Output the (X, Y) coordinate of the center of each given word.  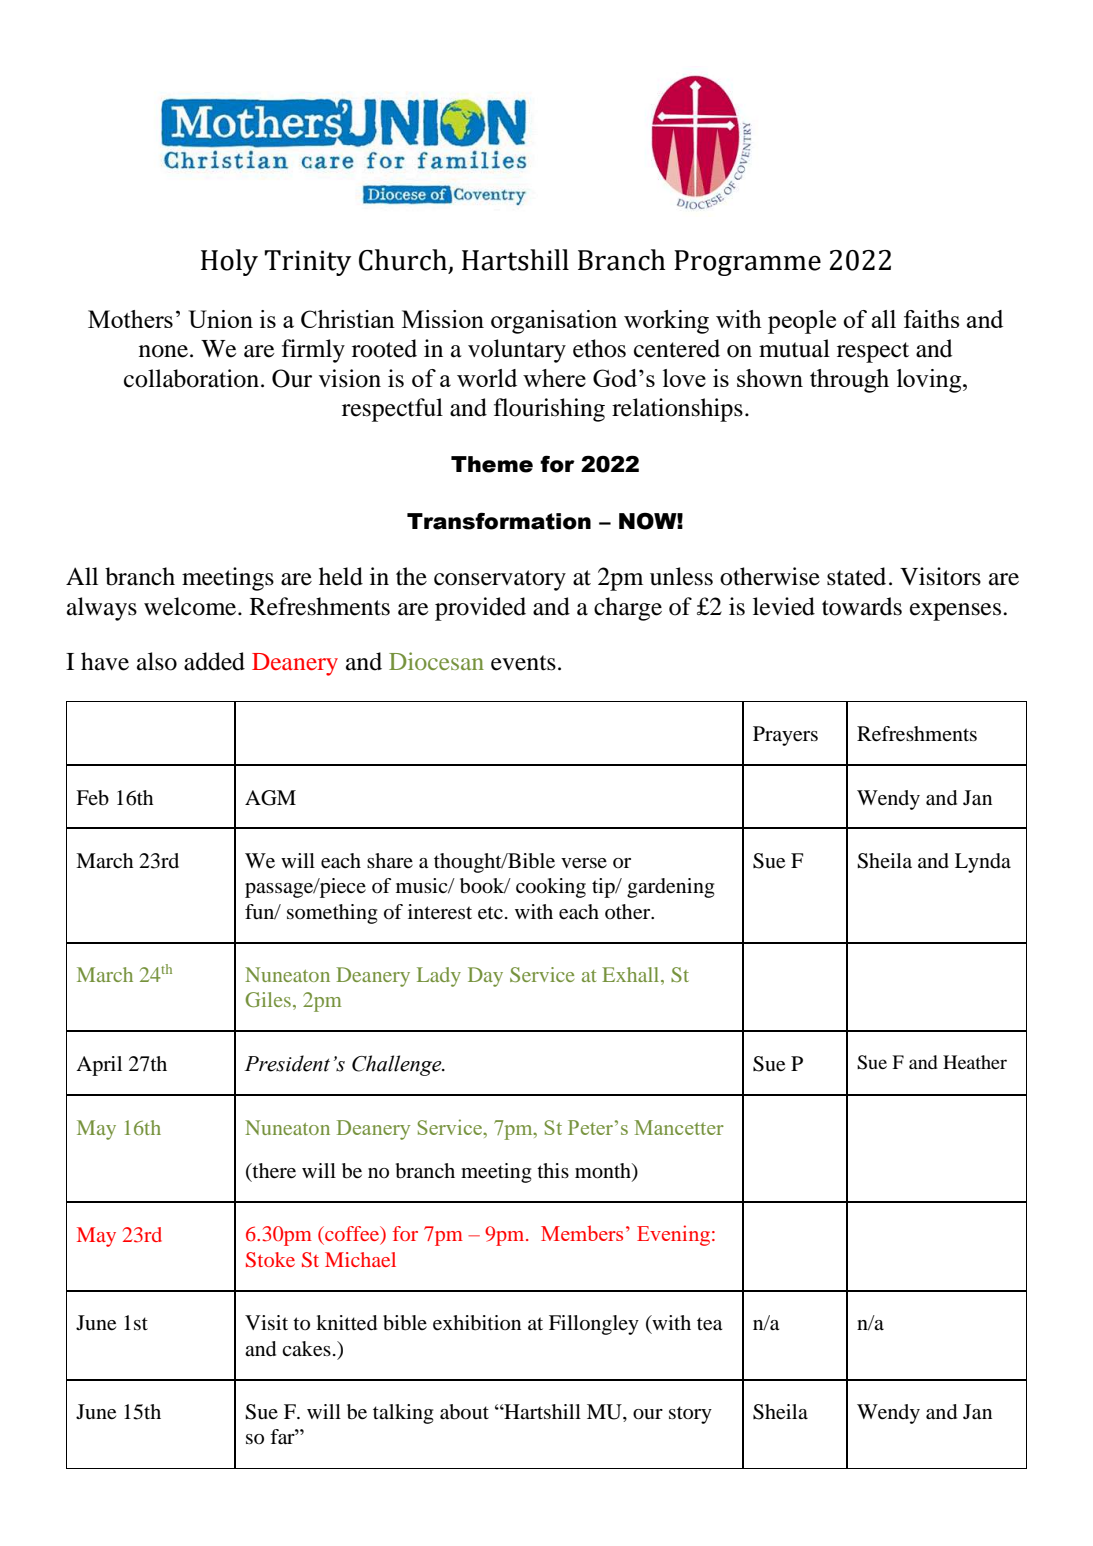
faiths (932, 319)
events (523, 663)
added (214, 661)
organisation (554, 322)
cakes (306, 1349)
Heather (975, 1062)
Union (220, 319)
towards (862, 606)
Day (485, 977)
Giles (268, 999)
